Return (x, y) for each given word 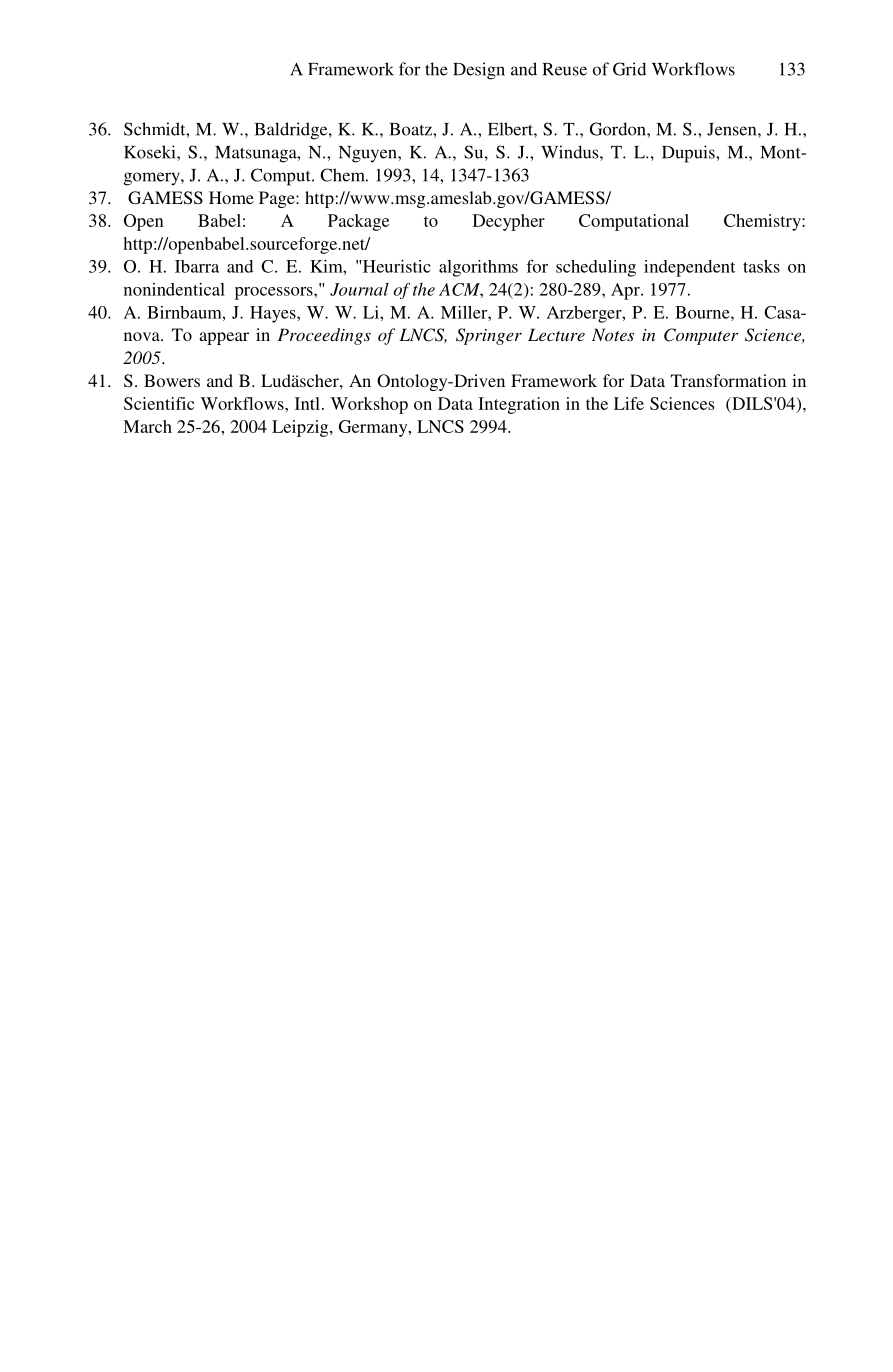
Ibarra (197, 266)
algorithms (478, 268)
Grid (629, 69)
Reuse (565, 69)
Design (479, 71)
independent (689, 268)
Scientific (159, 403)
